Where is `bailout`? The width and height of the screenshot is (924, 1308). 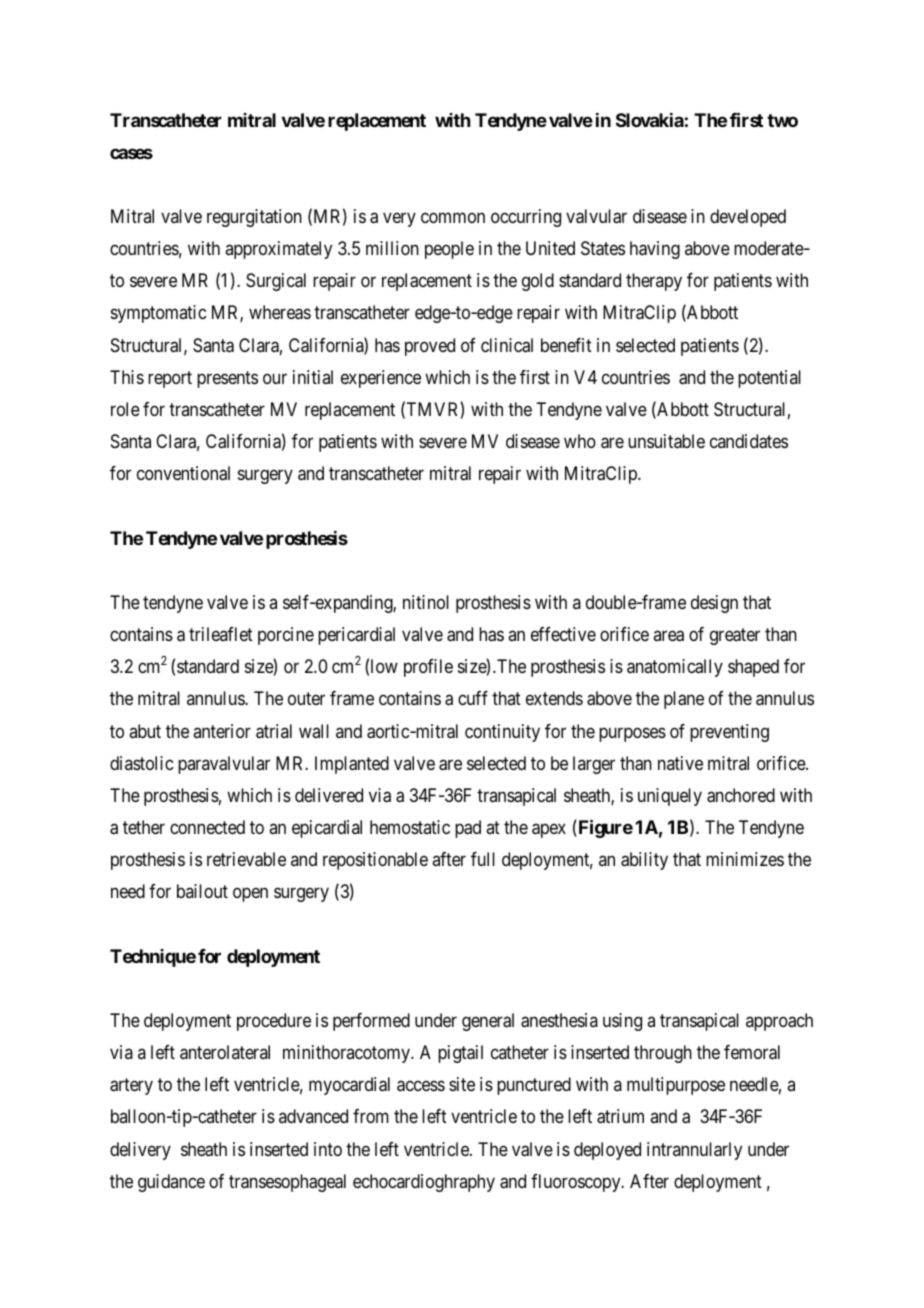 bailout is located at coordinates (202, 891).
